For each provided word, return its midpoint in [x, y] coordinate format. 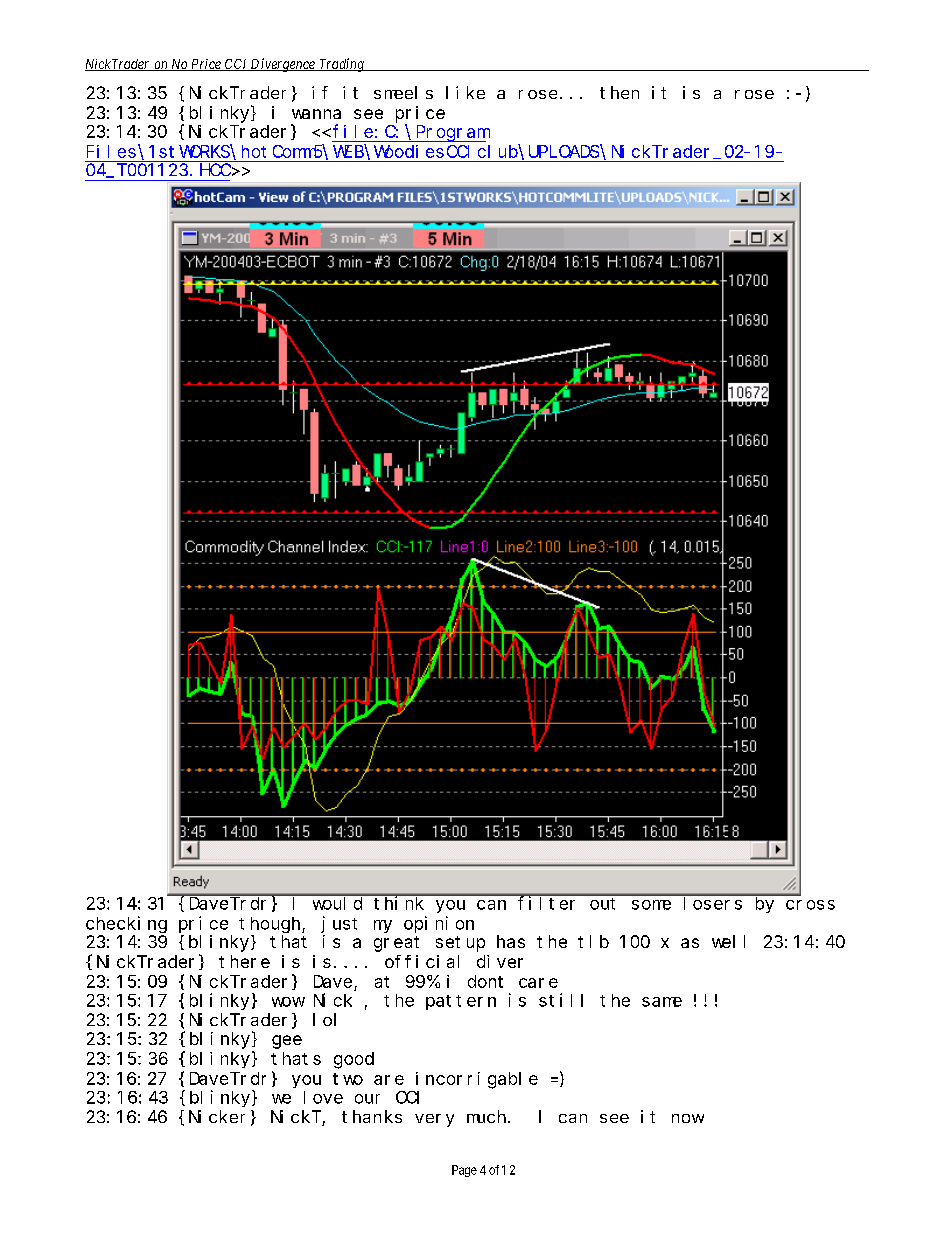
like [465, 92]
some [651, 905]
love [323, 1097]
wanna [316, 114]
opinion [439, 924]
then [619, 92]
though [271, 925]
